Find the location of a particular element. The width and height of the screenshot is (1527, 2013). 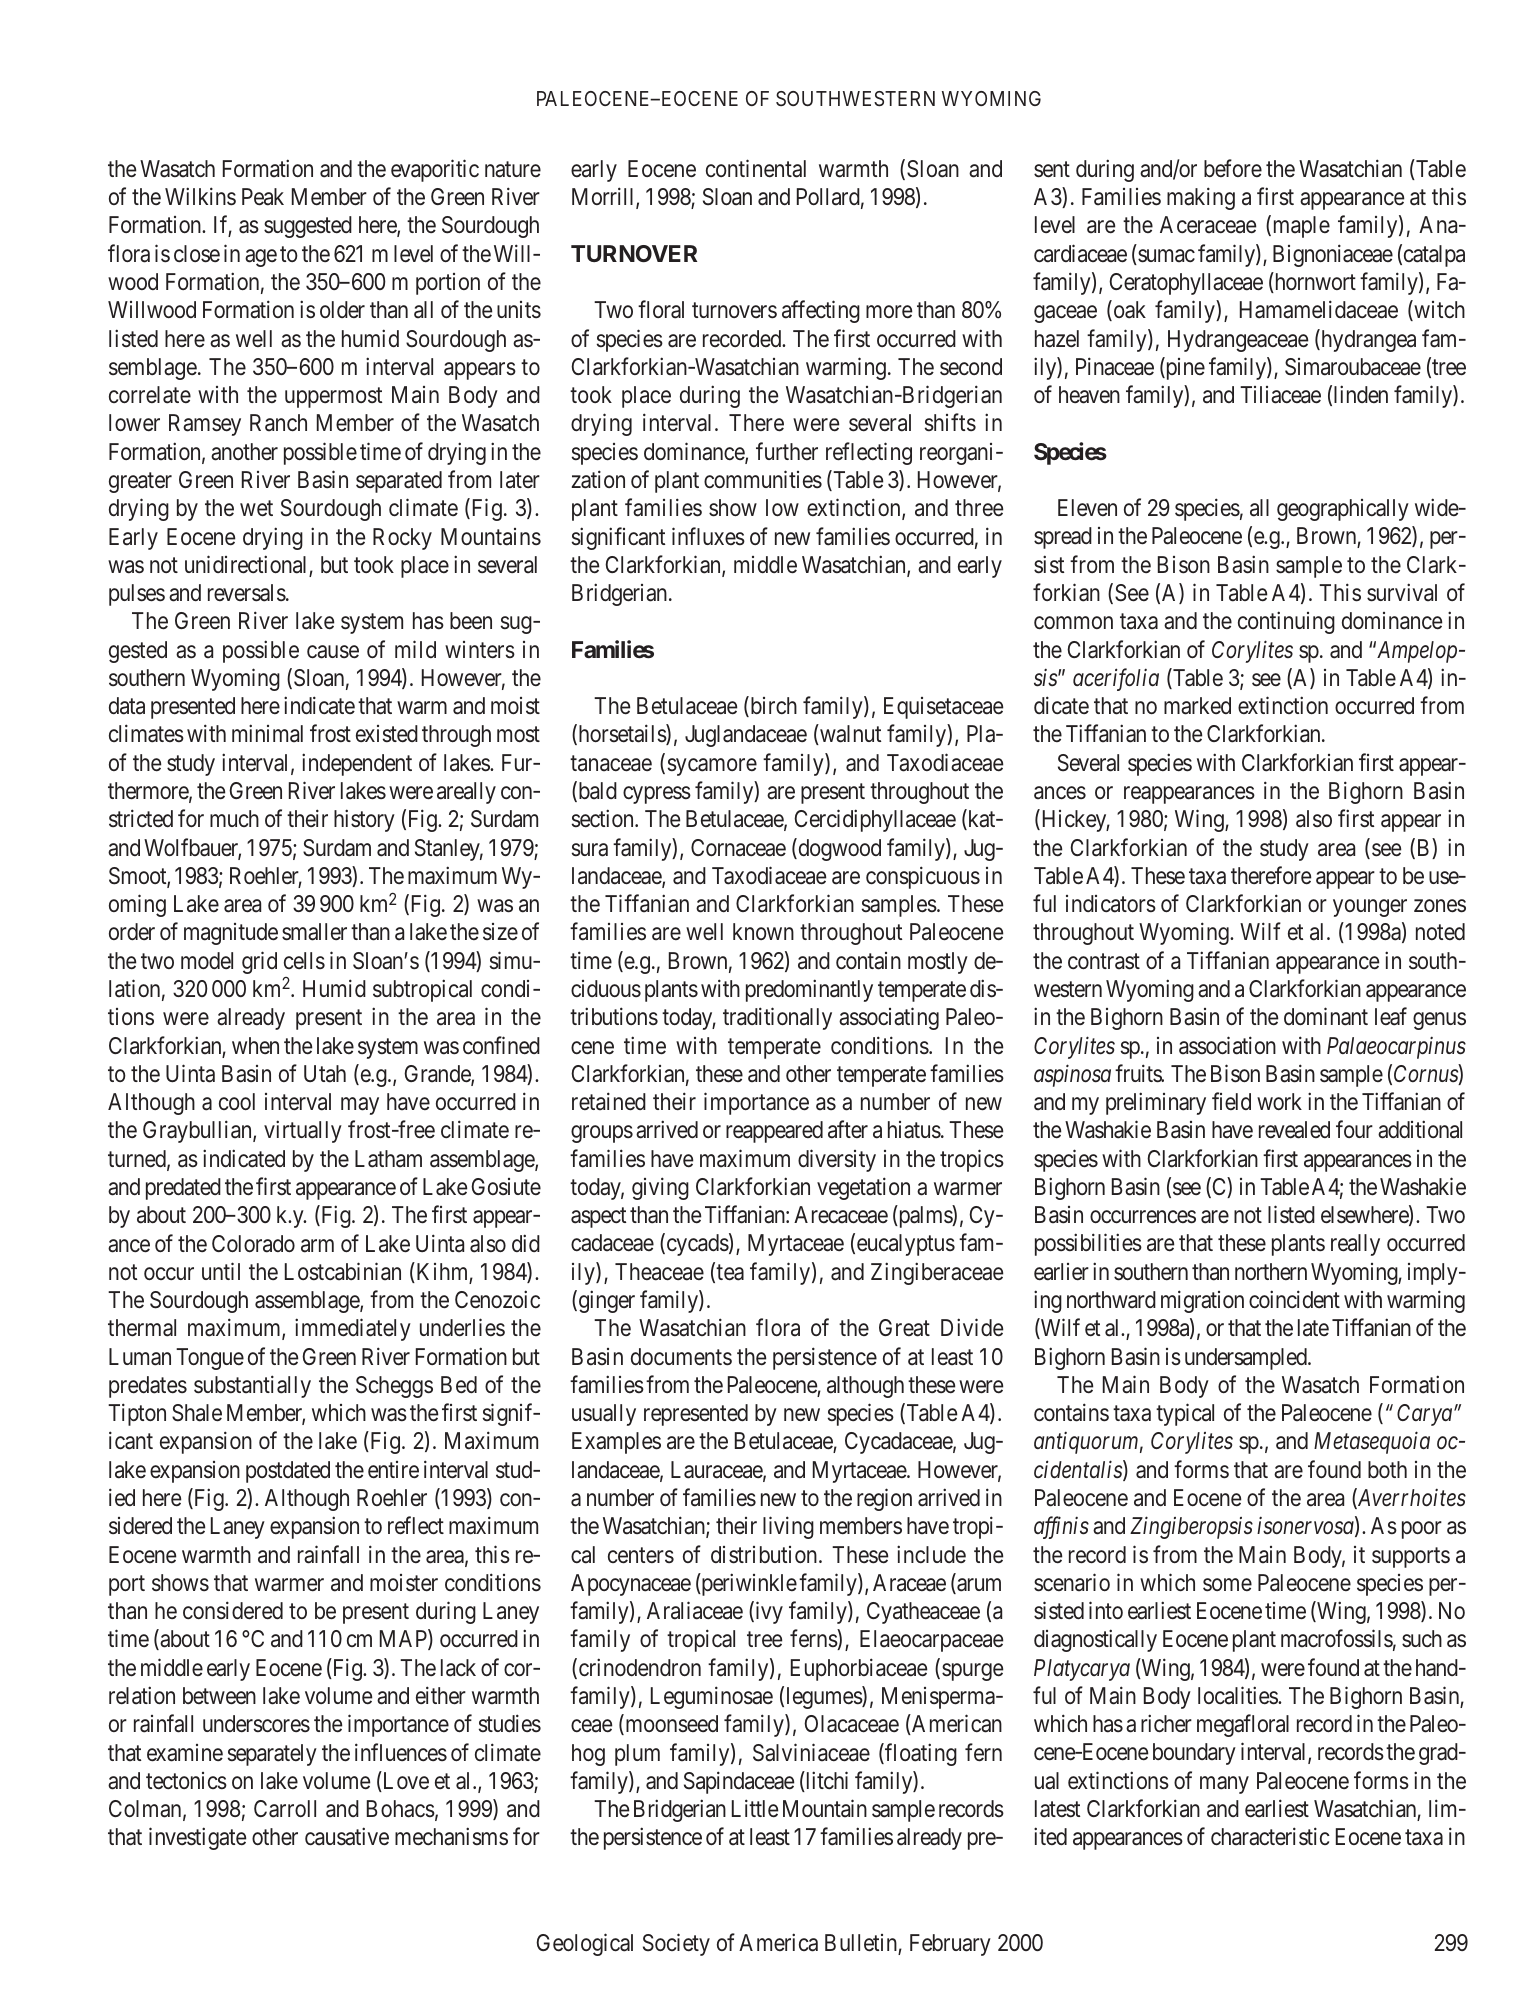

known is located at coordinates (763, 931).
